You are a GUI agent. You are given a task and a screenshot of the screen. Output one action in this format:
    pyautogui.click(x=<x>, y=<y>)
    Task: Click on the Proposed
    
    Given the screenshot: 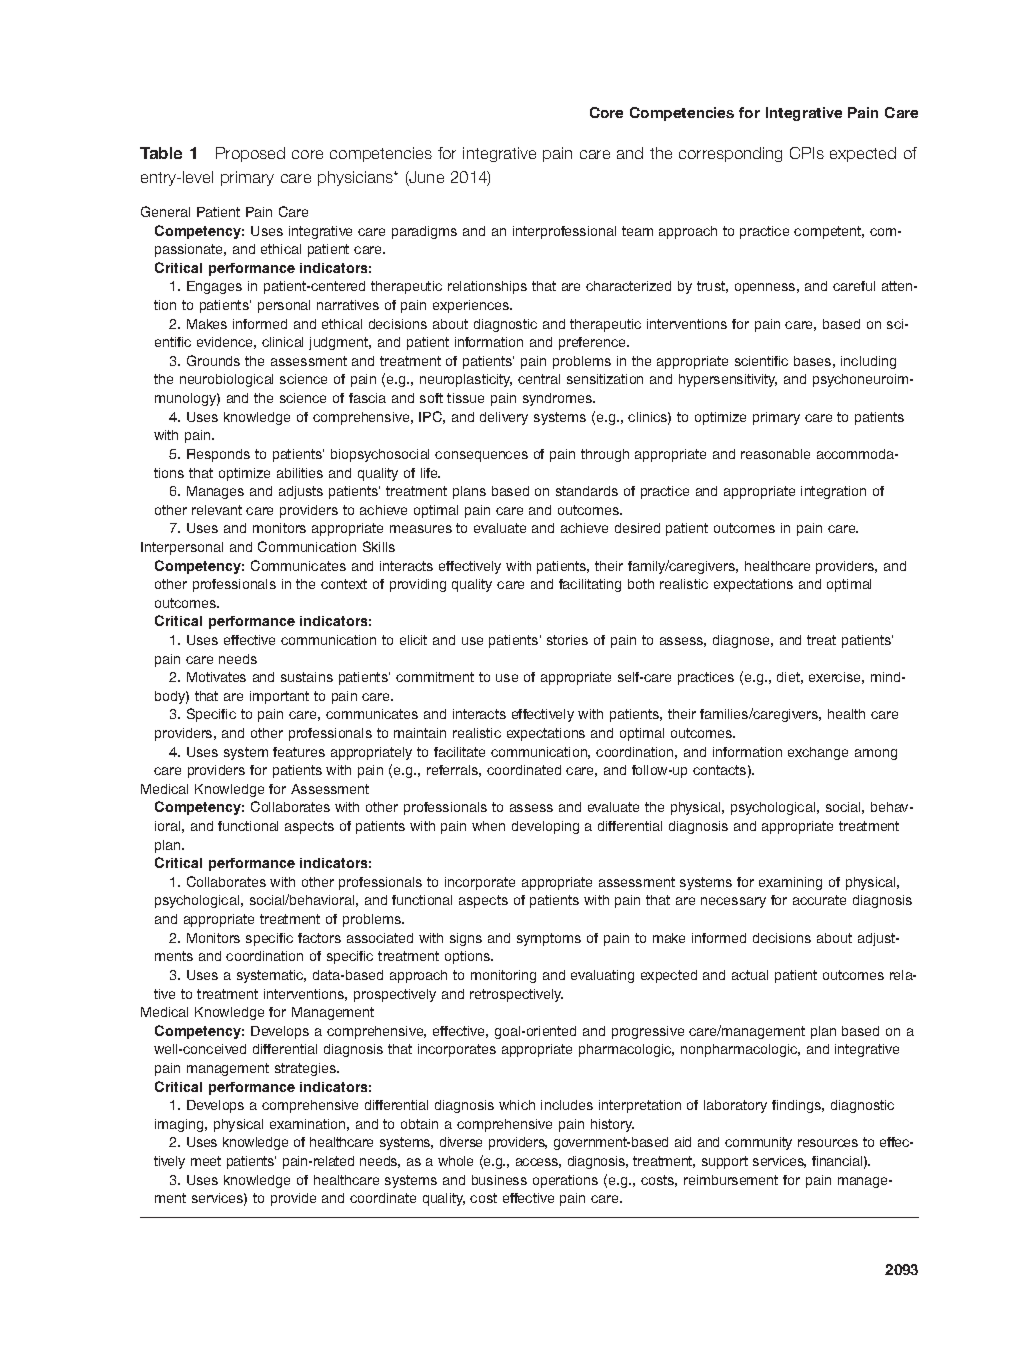 What is the action you would take?
    pyautogui.click(x=250, y=154)
